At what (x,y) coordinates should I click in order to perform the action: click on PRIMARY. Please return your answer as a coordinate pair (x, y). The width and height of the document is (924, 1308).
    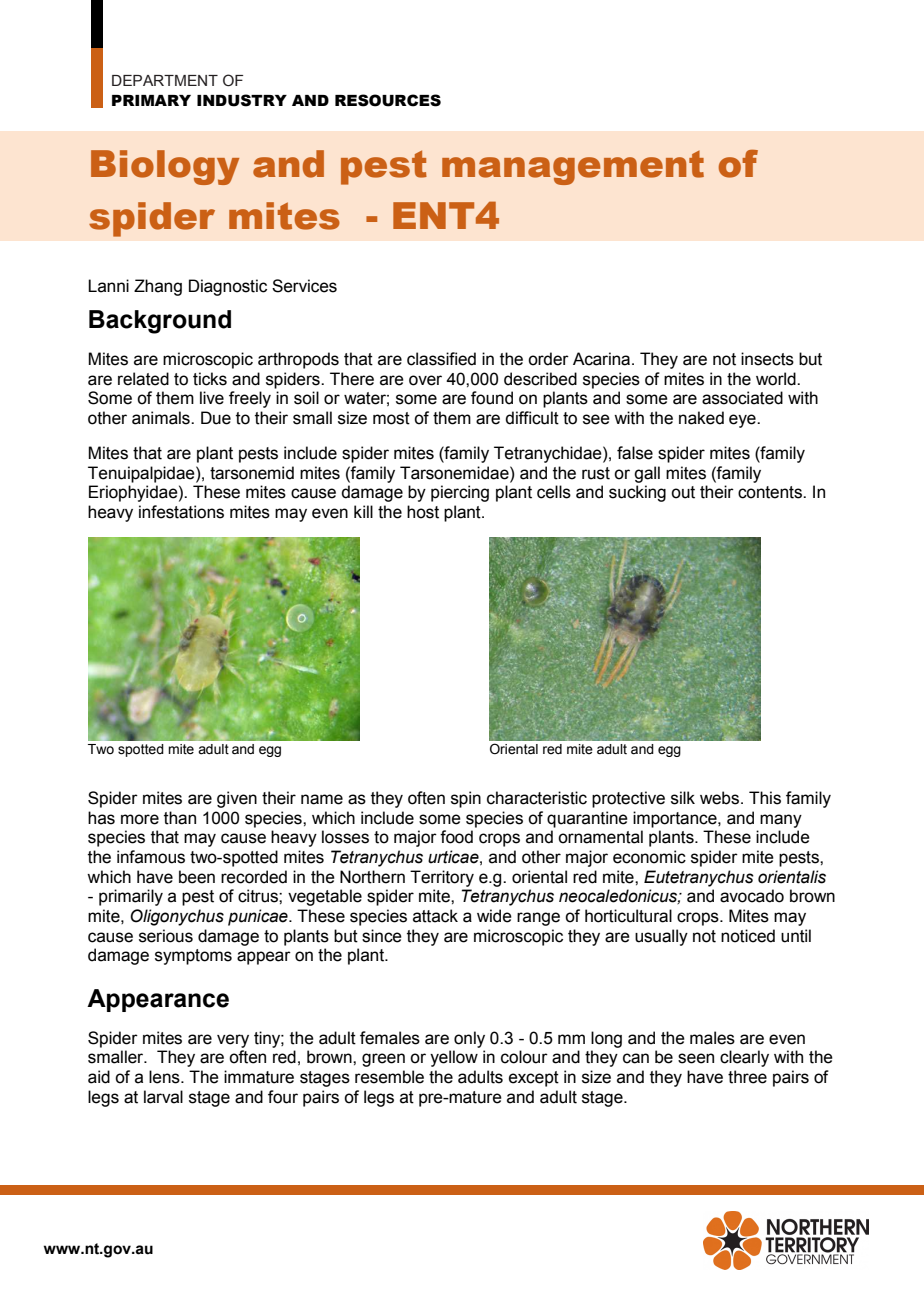
    Looking at the image, I should click on (151, 100).
